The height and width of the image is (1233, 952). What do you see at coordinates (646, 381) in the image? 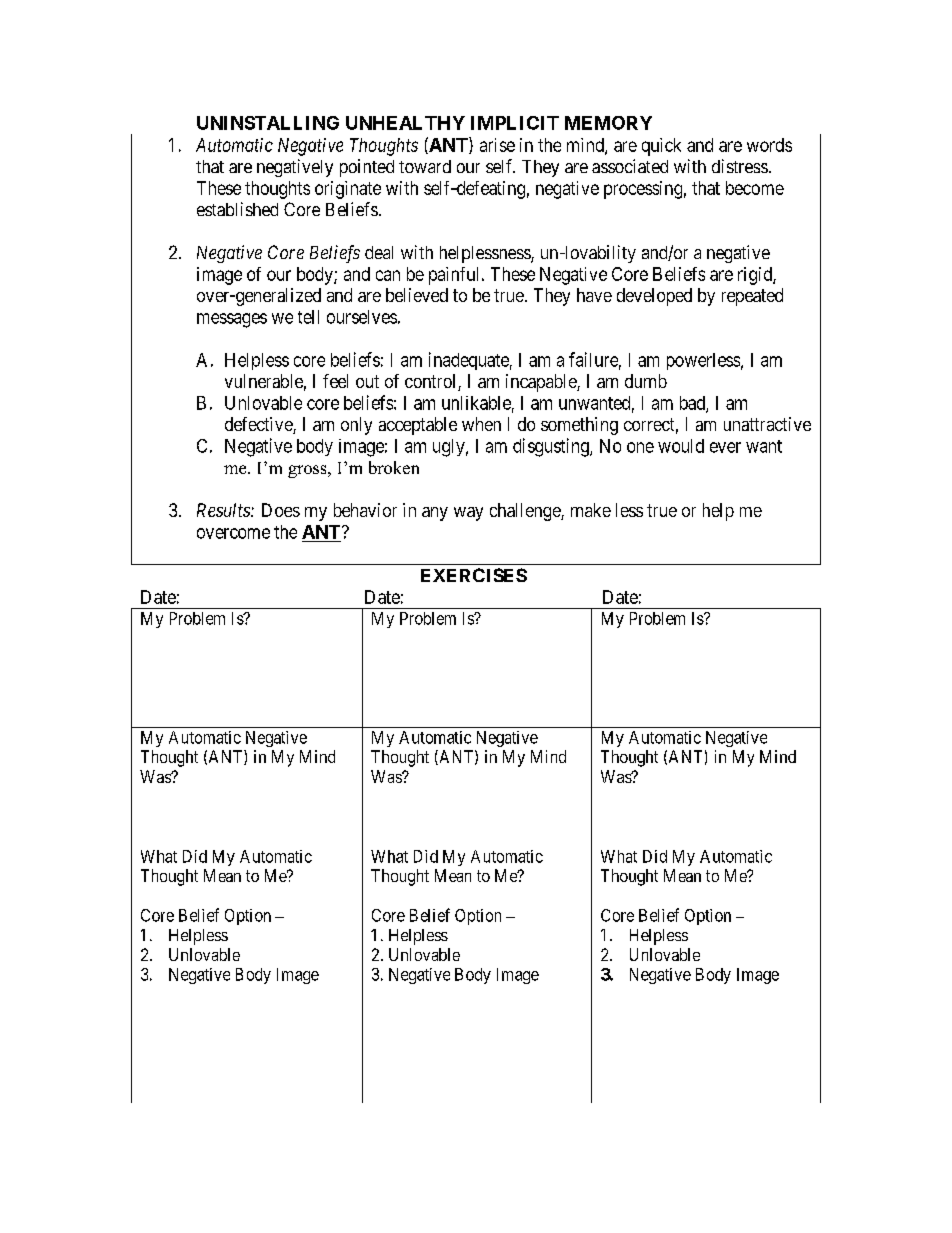
I see `dumb` at bounding box center [646, 381].
